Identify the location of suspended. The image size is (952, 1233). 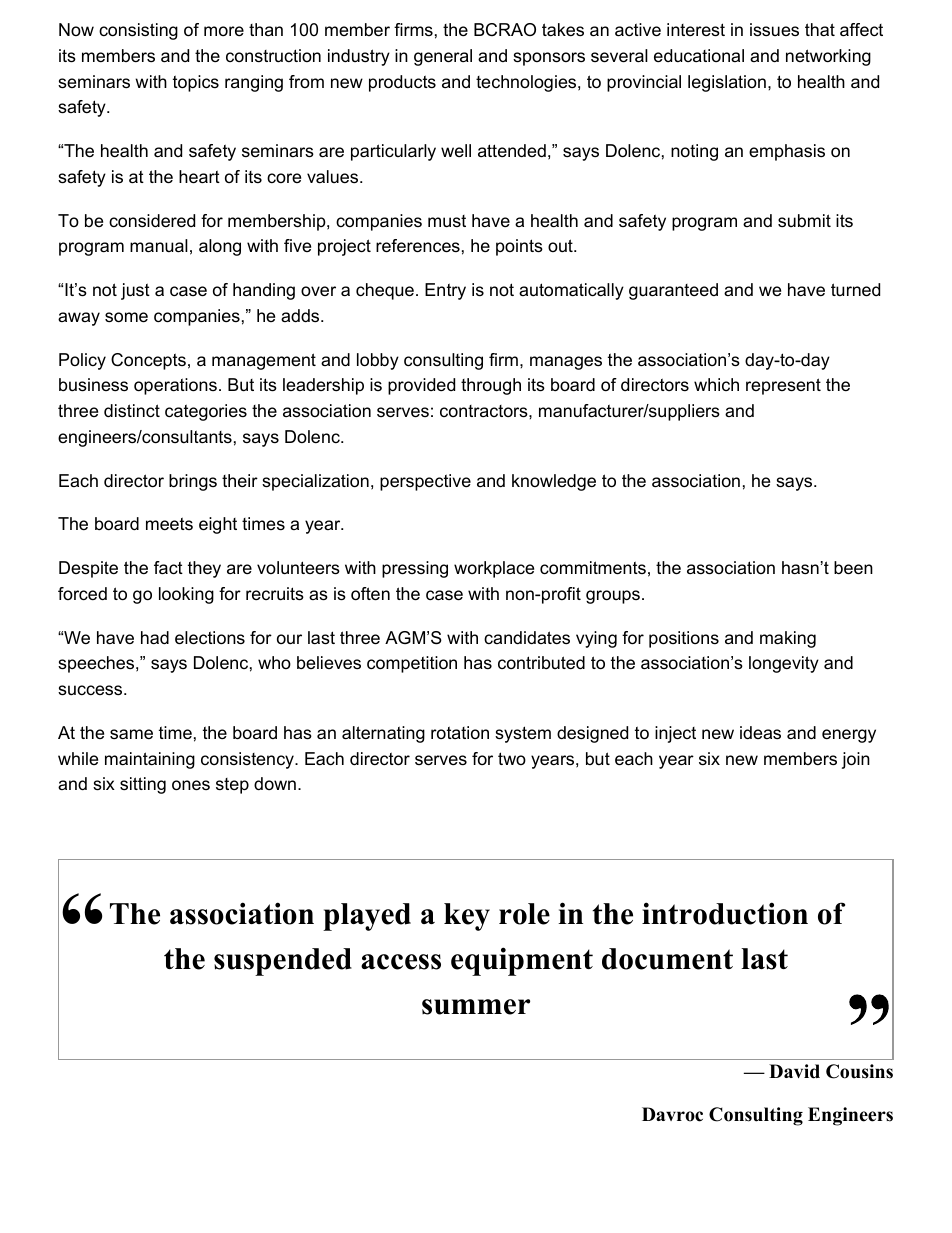
(283, 962).
